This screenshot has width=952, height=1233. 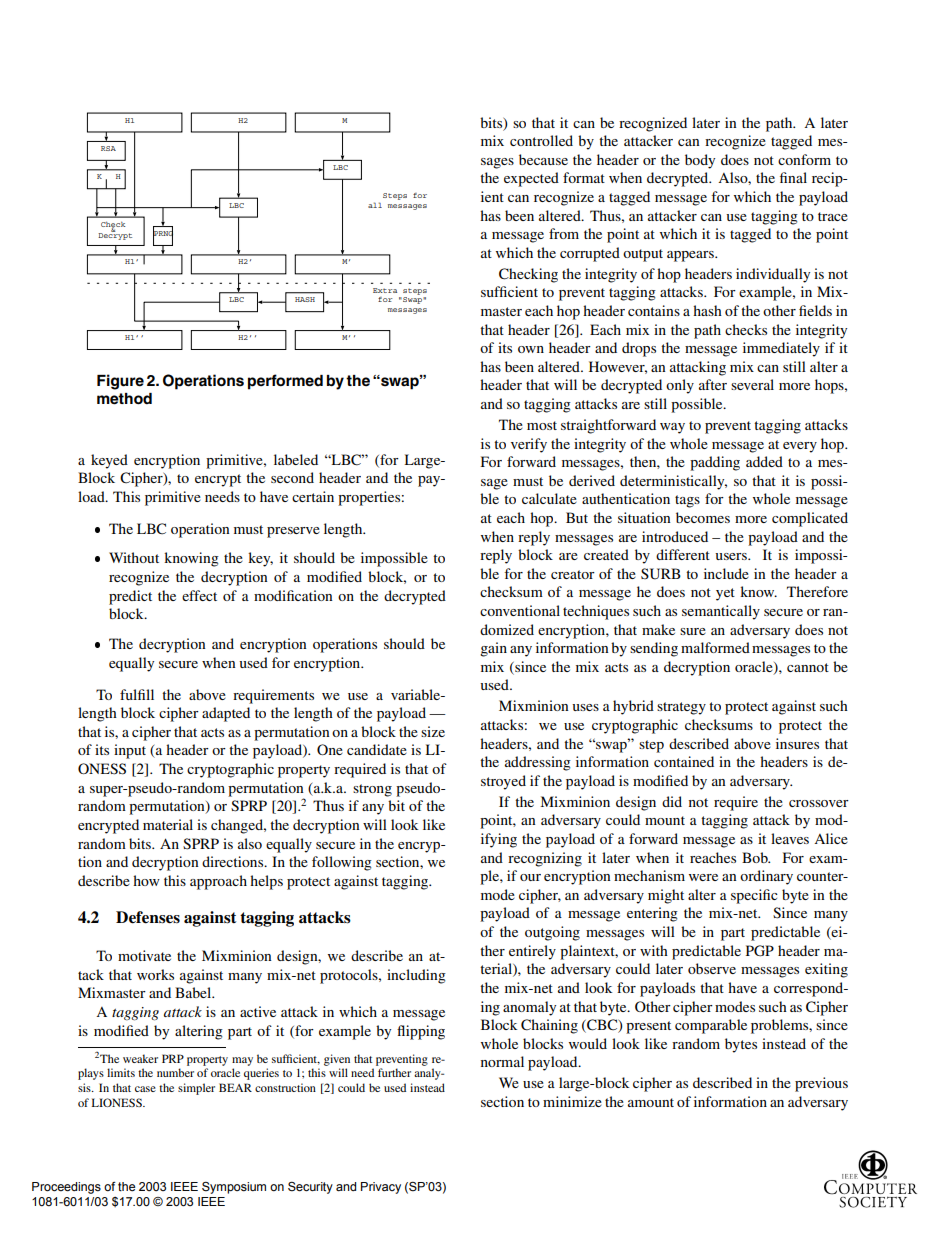 What do you see at coordinates (218, 882) in the screenshot?
I see `approach` at bounding box center [218, 882].
